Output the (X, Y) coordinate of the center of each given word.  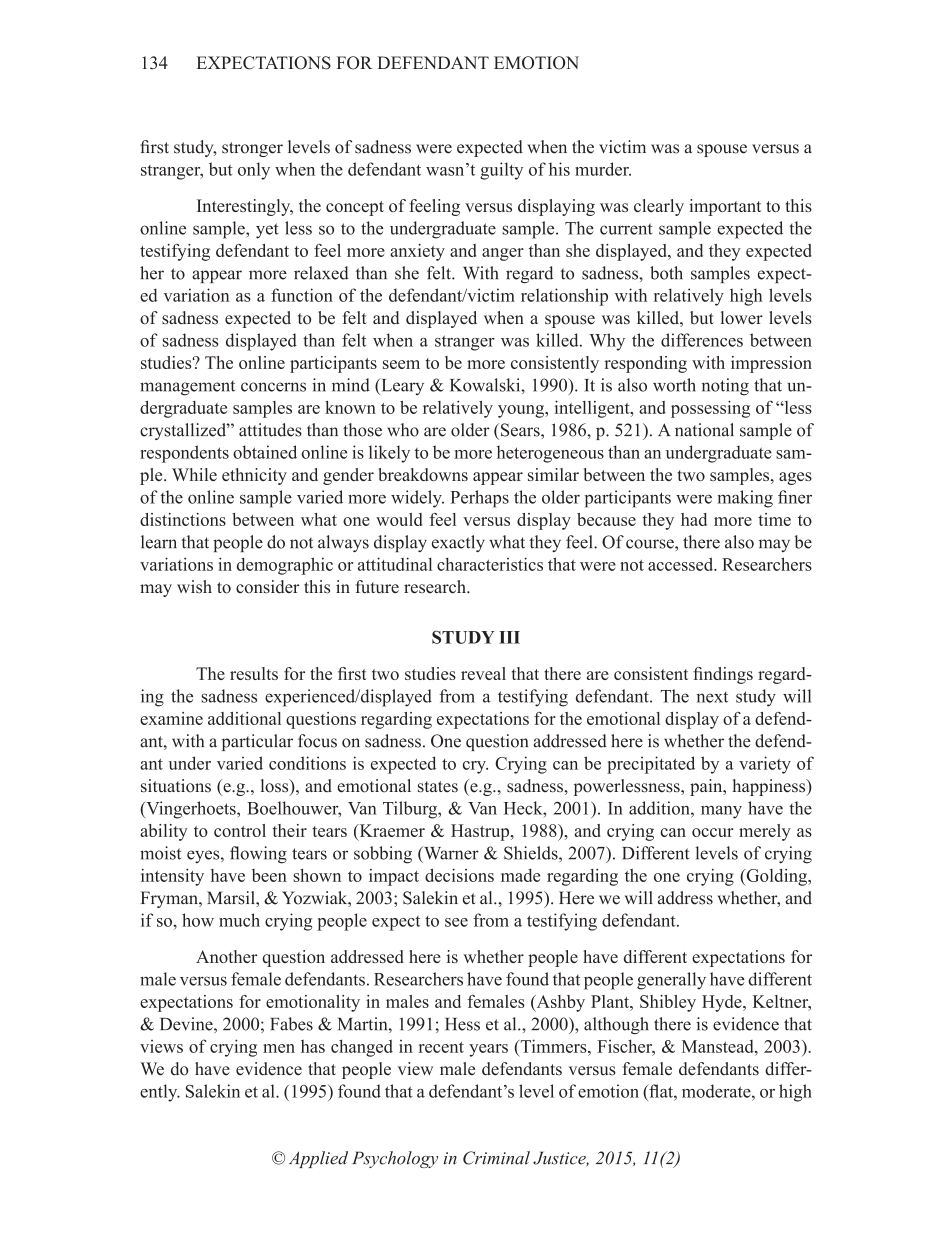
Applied (318, 1159)
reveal (483, 673)
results (254, 673)
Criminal (496, 1158)
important (725, 207)
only (254, 171)
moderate (717, 1091)
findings (723, 675)
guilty (501, 171)
